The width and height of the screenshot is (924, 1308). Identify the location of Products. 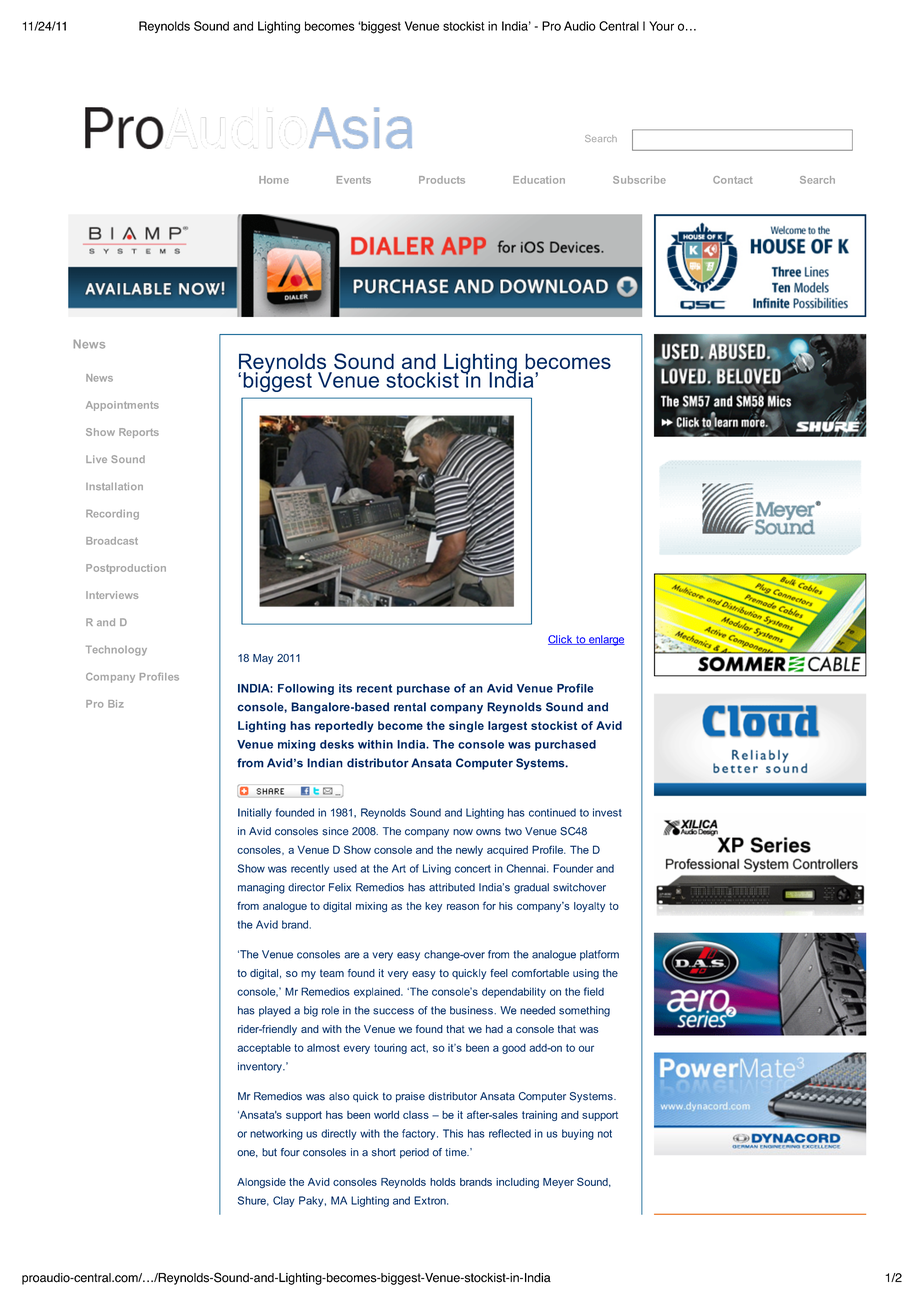
(442, 180).
